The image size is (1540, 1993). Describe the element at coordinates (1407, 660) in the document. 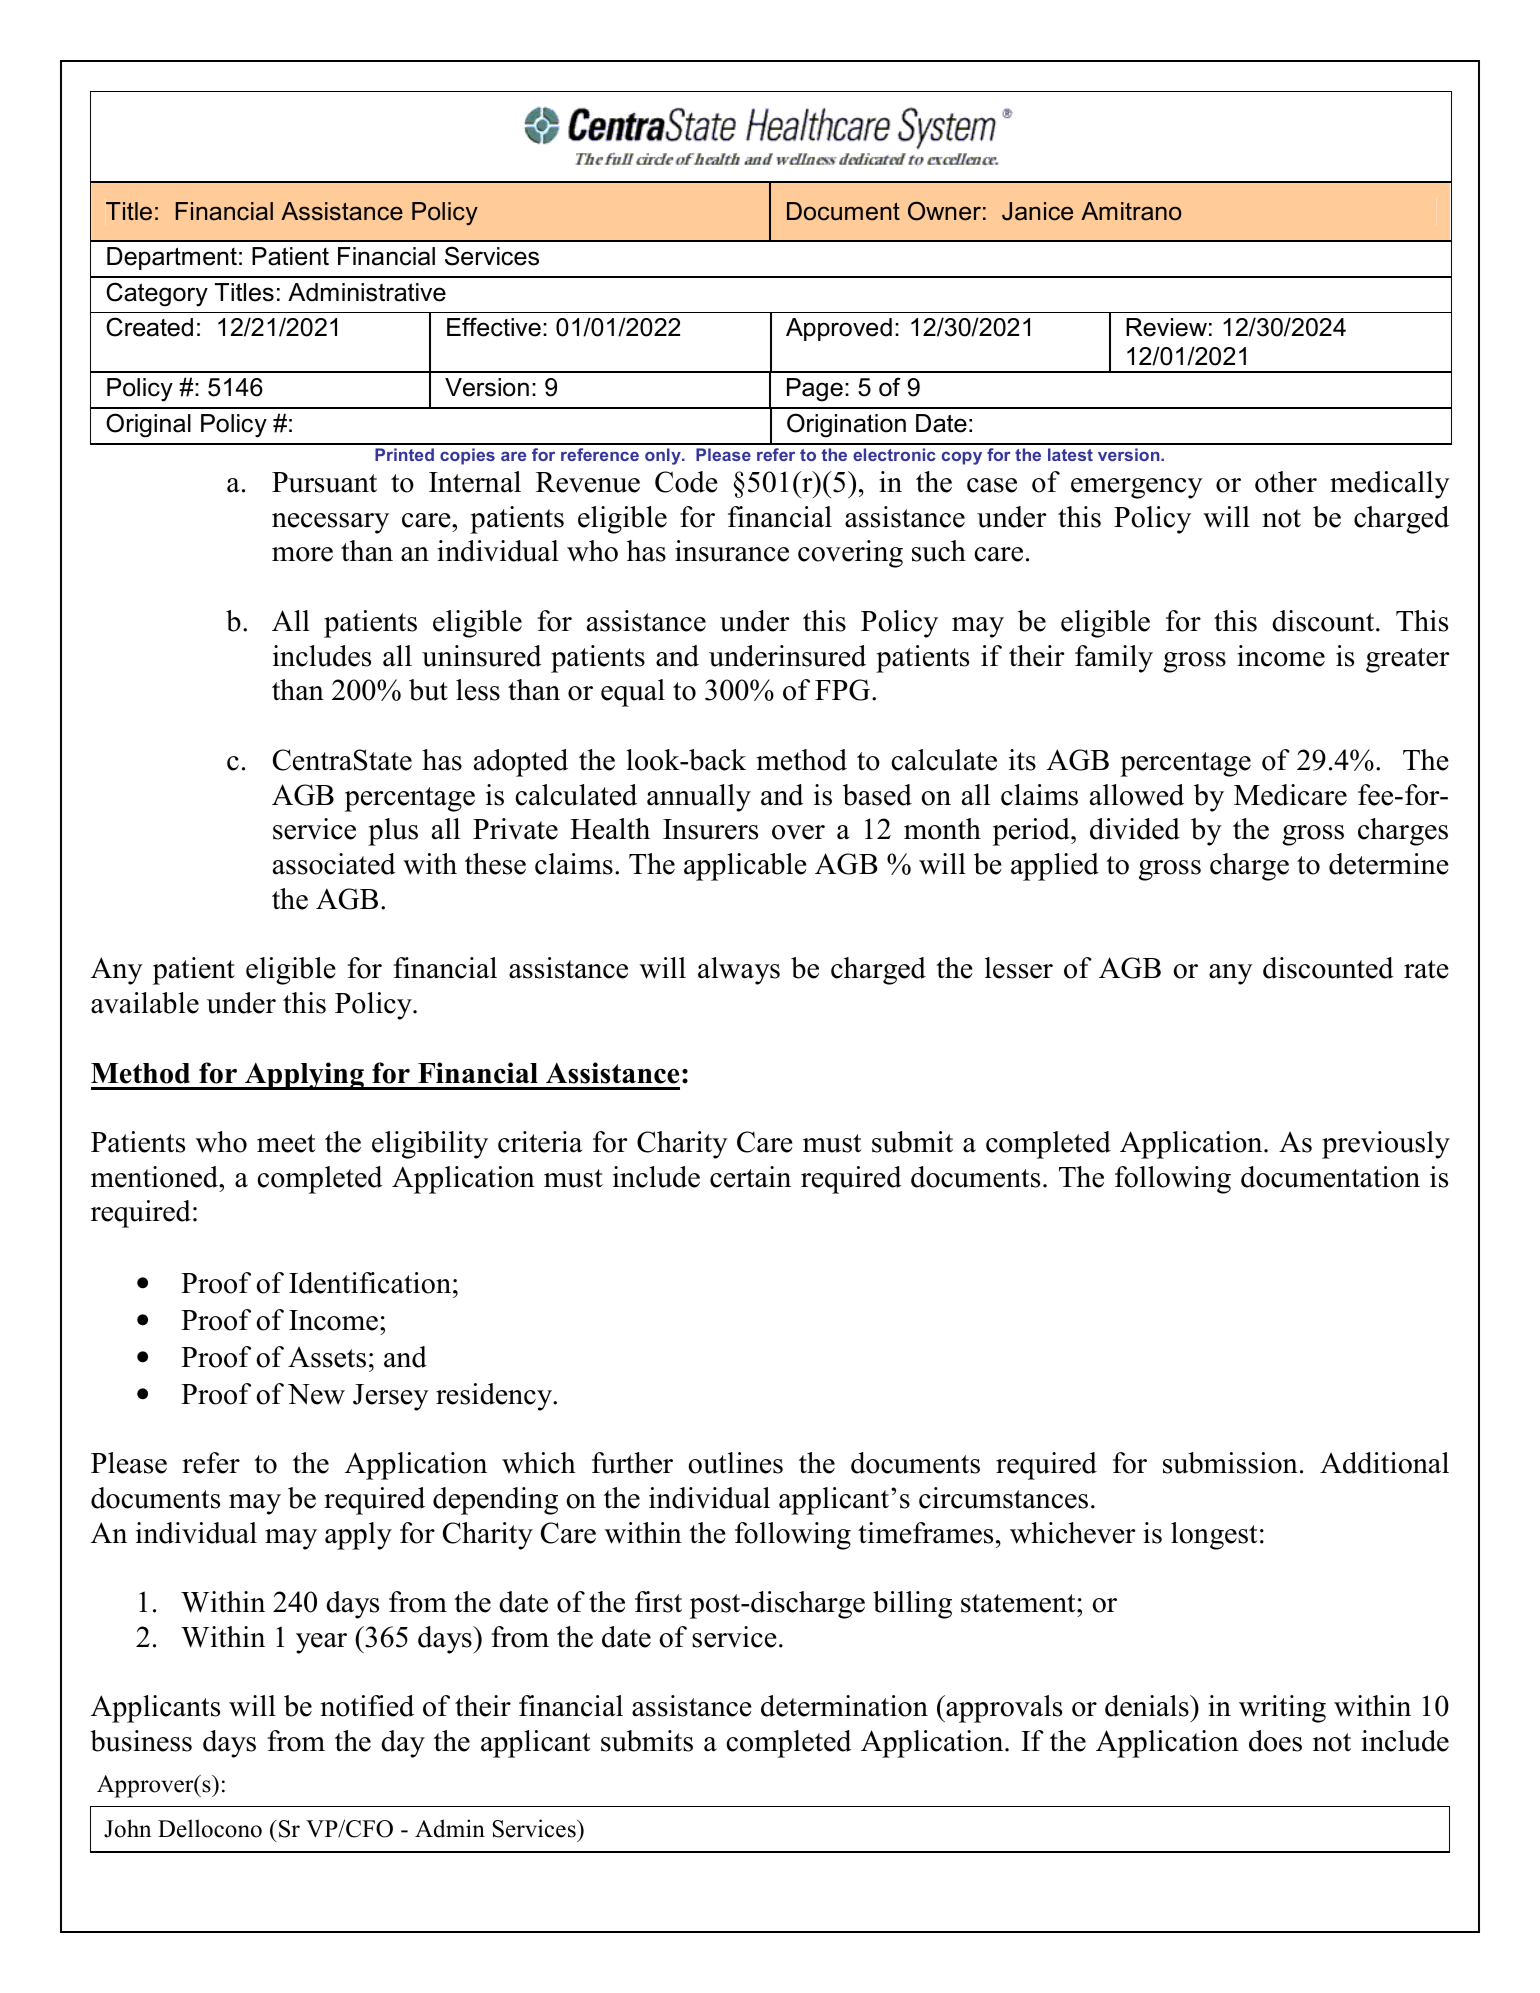

I see `greater` at that location.
